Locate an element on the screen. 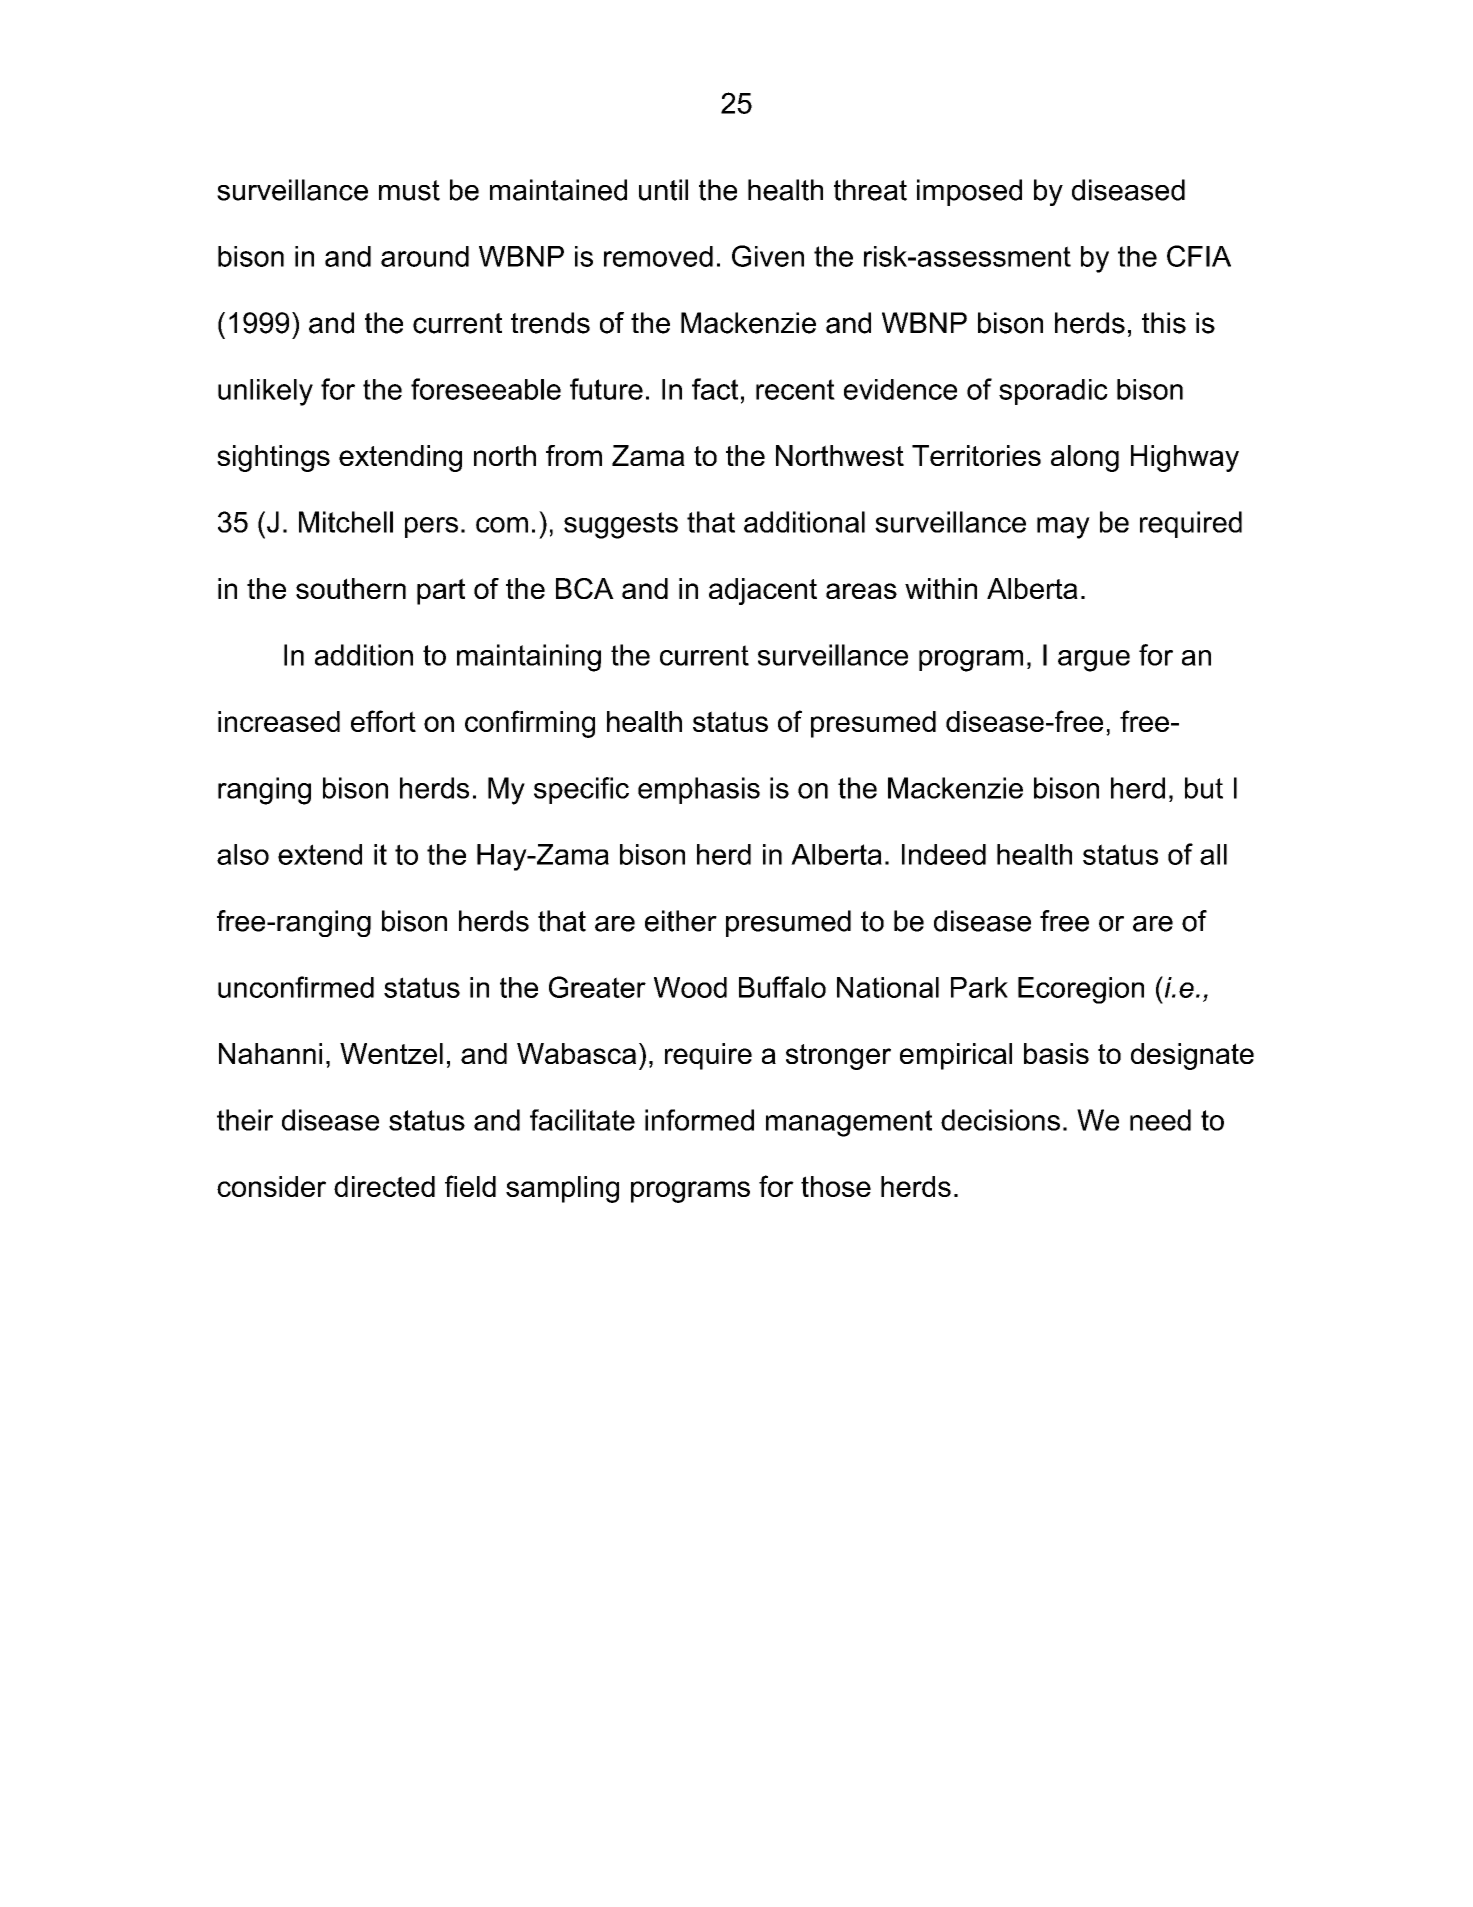  adjacent is located at coordinates (763, 591).
